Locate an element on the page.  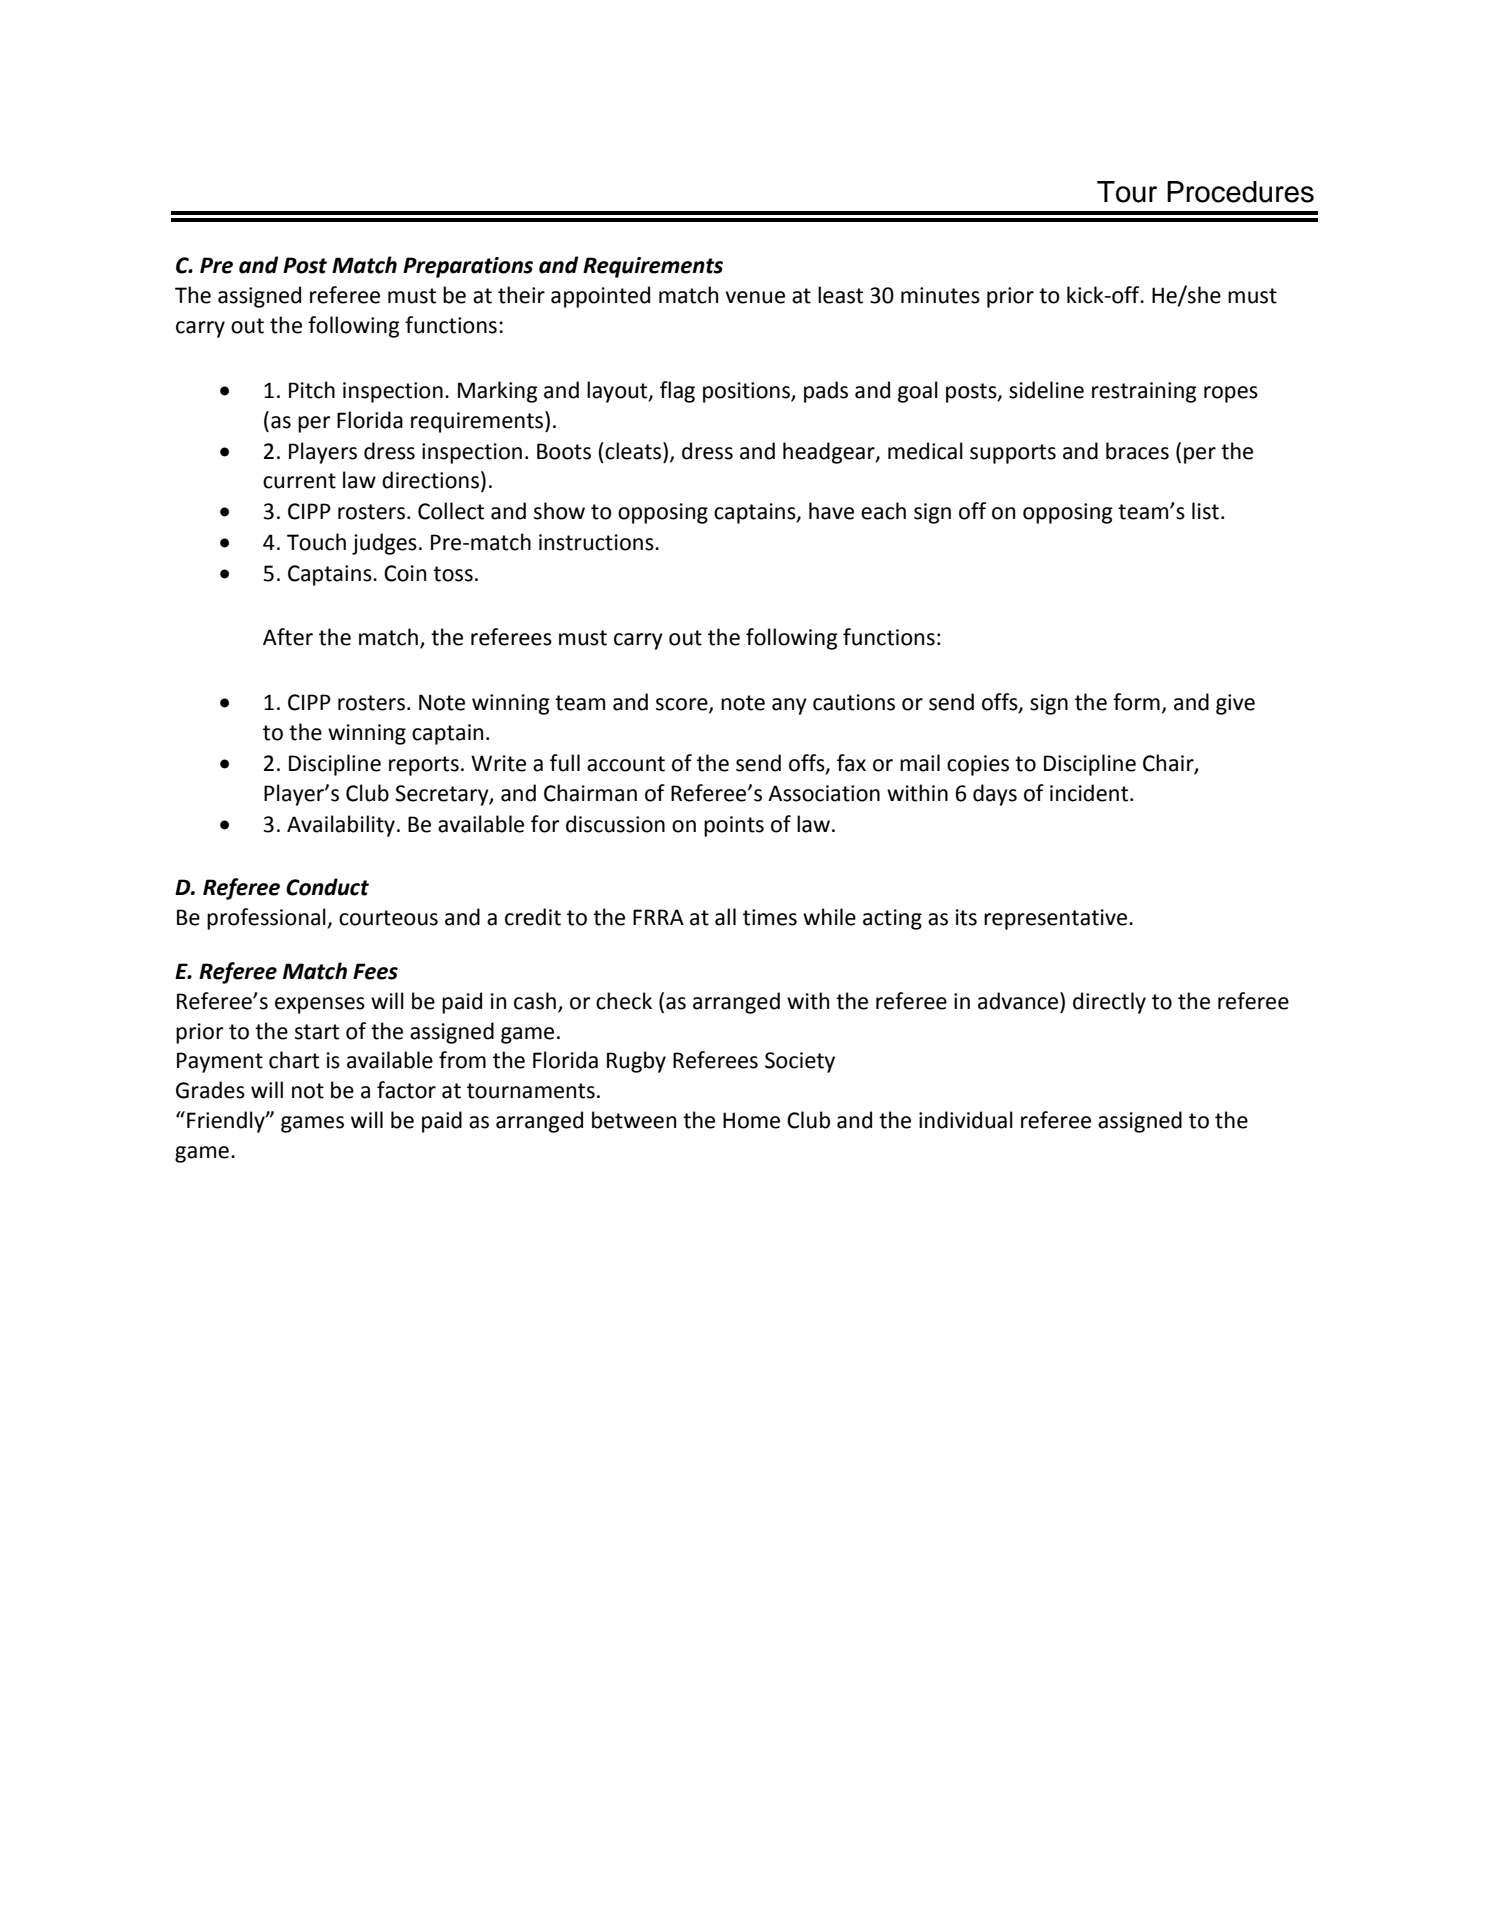
cleats is located at coordinates (633, 451).
